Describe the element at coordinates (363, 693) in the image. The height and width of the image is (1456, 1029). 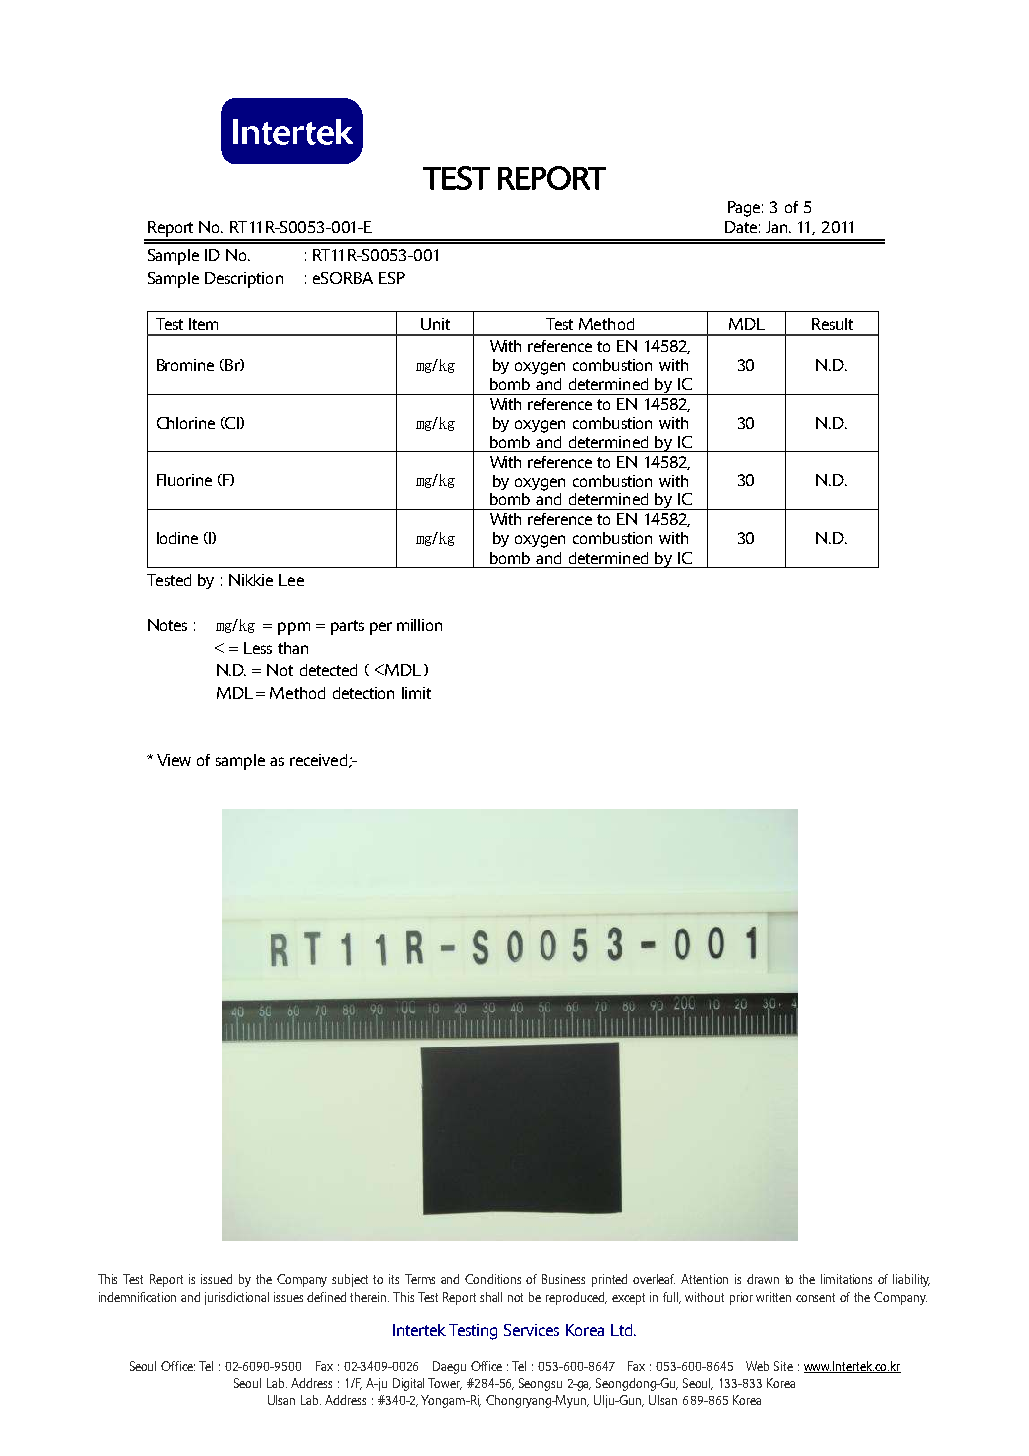
I see `detection` at that location.
